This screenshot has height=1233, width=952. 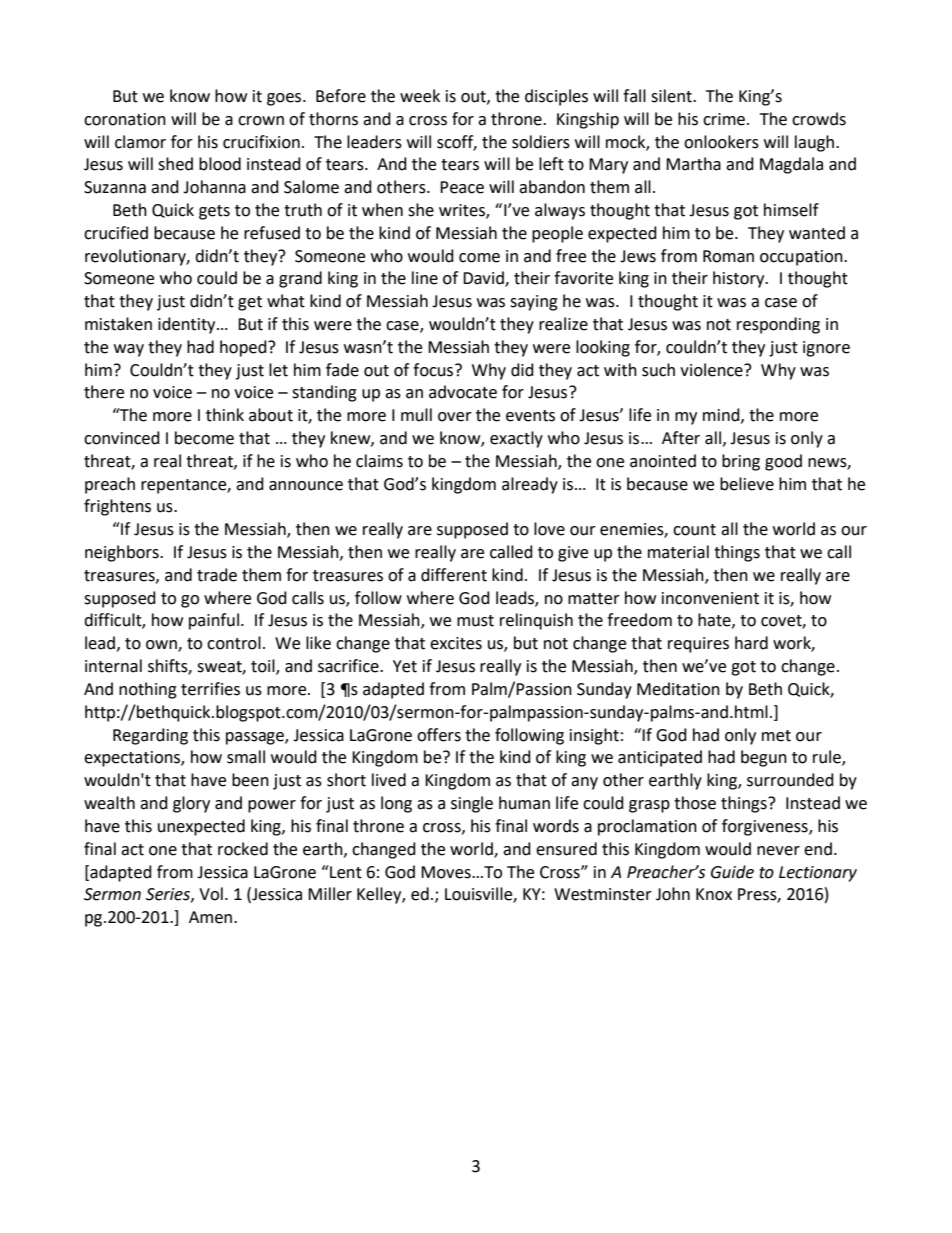 What do you see at coordinates (566, 849) in the screenshot?
I see `ensured` at bounding box center [566, 849].
